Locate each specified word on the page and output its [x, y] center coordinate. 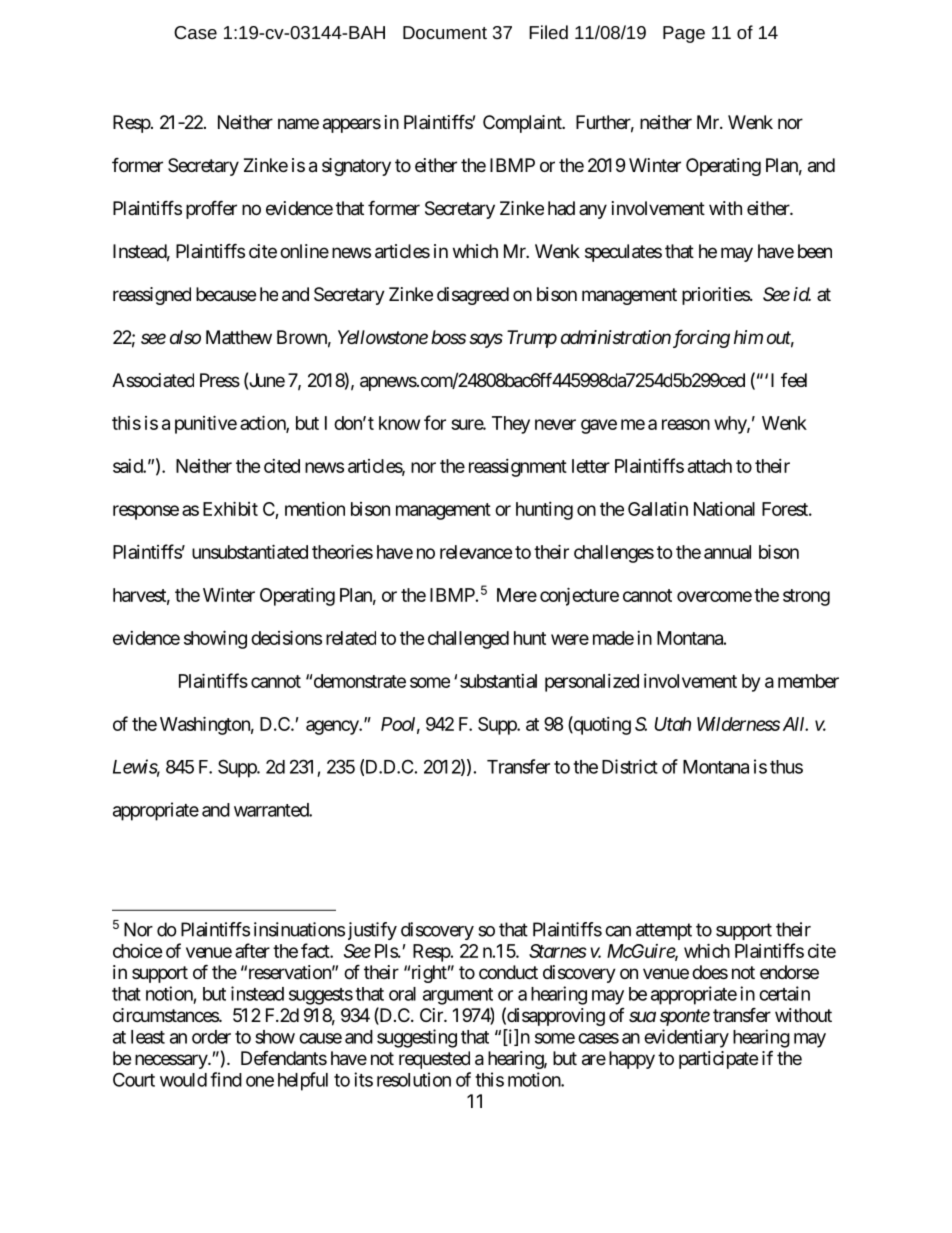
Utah [673, 724]
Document [445, 32]
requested [434, 1060]
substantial [498, 681]
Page [684, 34]
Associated [153, 380]
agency [333, 727]
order [211, 1037]
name [298, 124]
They [511, 425]
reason [686, 424]
